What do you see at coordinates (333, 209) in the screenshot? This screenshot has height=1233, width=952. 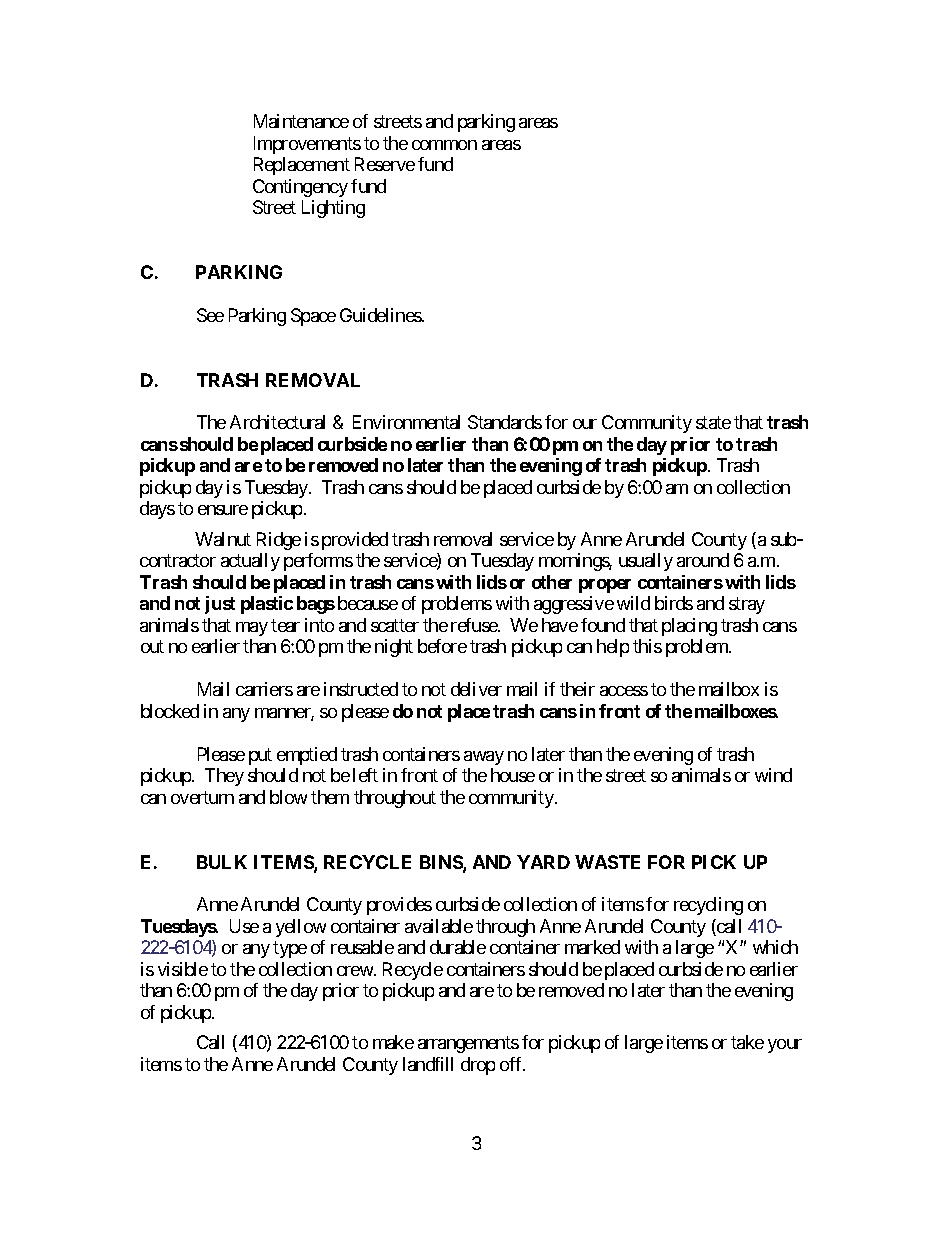 I see `Lighting` at bounding box center [333, 209].
